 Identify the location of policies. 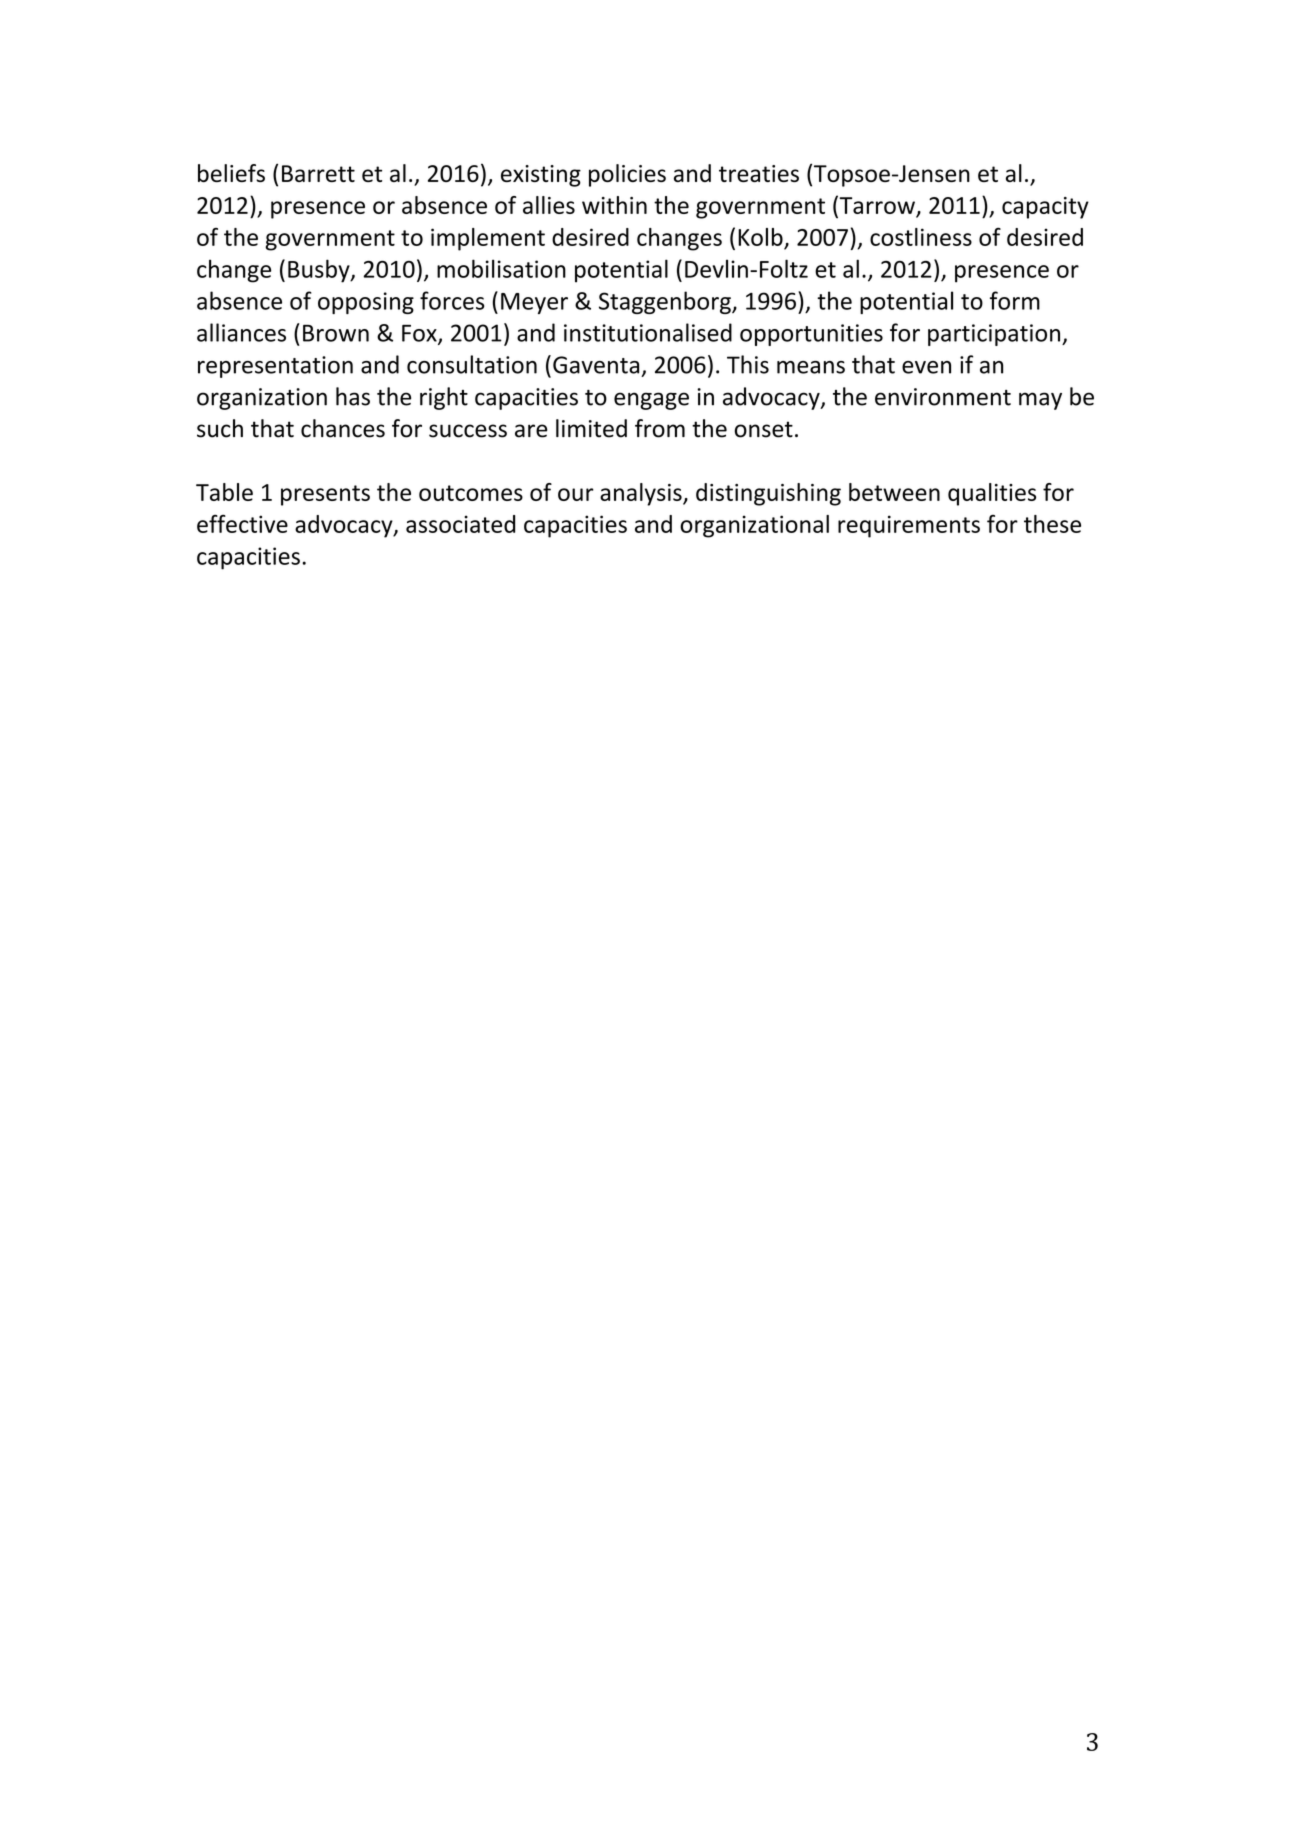
(627, 175).
